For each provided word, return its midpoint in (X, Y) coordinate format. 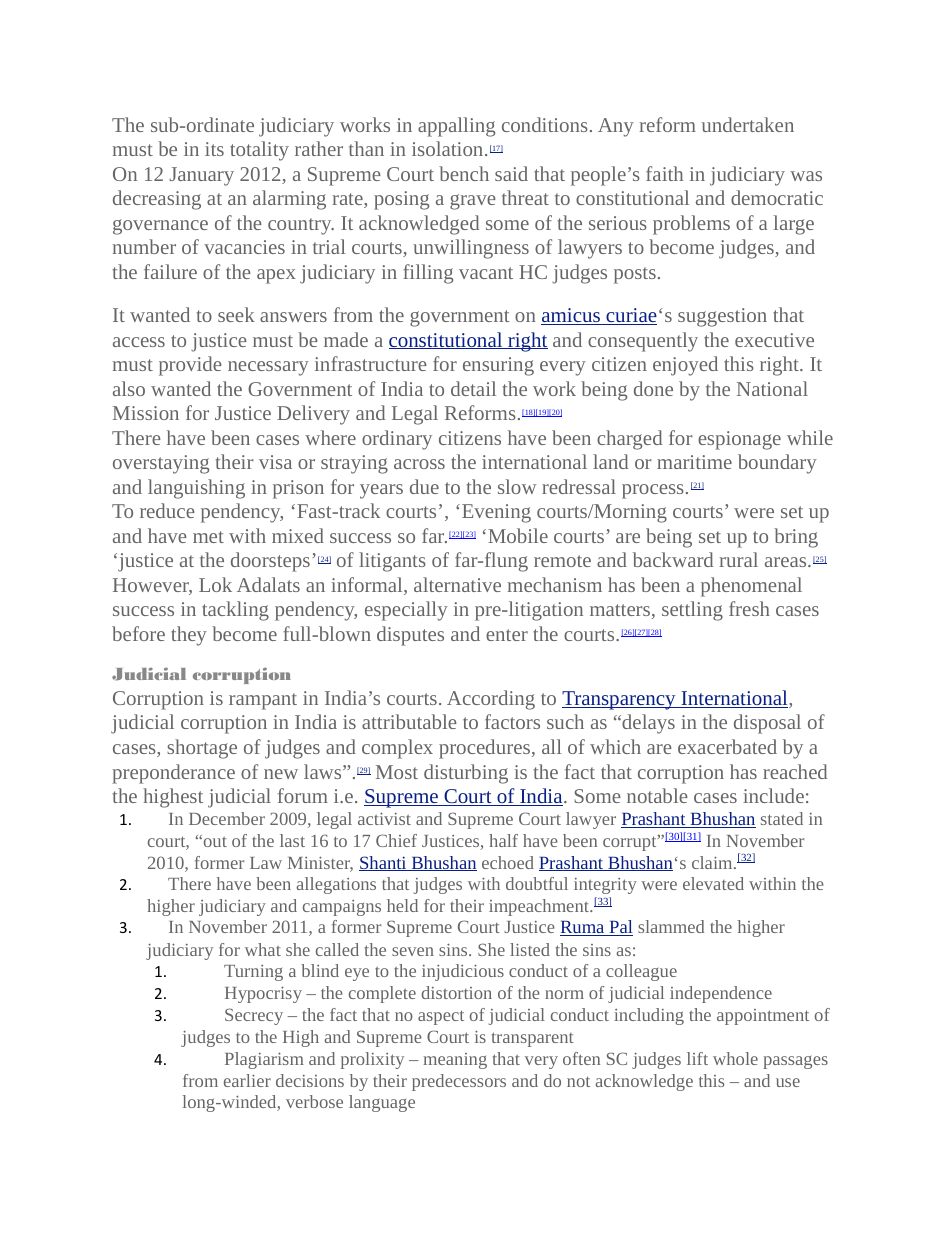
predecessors (459, 1082)
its (214, 149)
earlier (247, 1080)
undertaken (748, 124)
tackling (235, 611)
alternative (457, 584)
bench (464, 173)
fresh (749, 608)
